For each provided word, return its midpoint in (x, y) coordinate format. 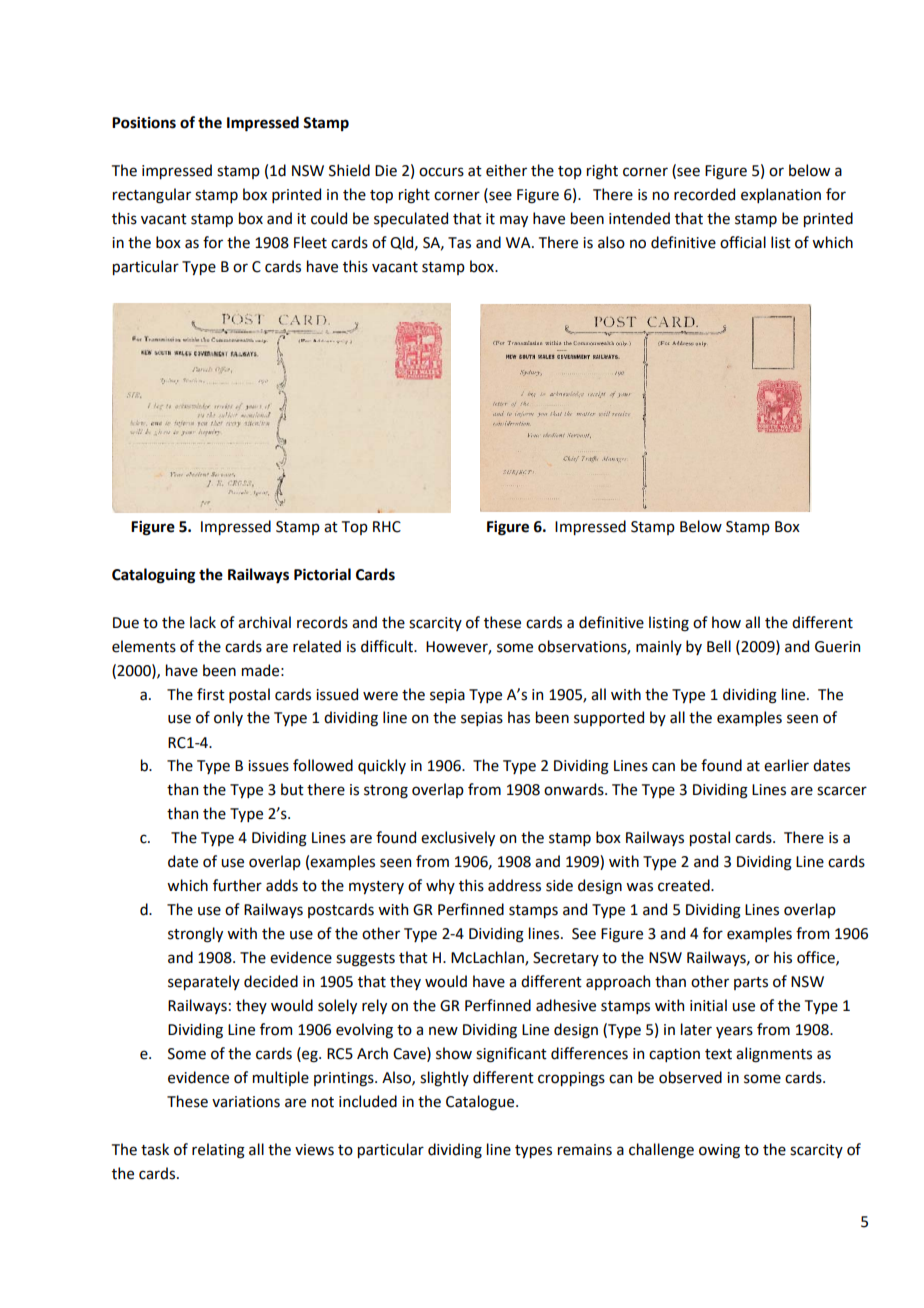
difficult (388, 646)
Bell (719, 646)
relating (218, 1151)
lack (203, 622)
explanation (781, 195)
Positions (144, 123)
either (506, 170)
